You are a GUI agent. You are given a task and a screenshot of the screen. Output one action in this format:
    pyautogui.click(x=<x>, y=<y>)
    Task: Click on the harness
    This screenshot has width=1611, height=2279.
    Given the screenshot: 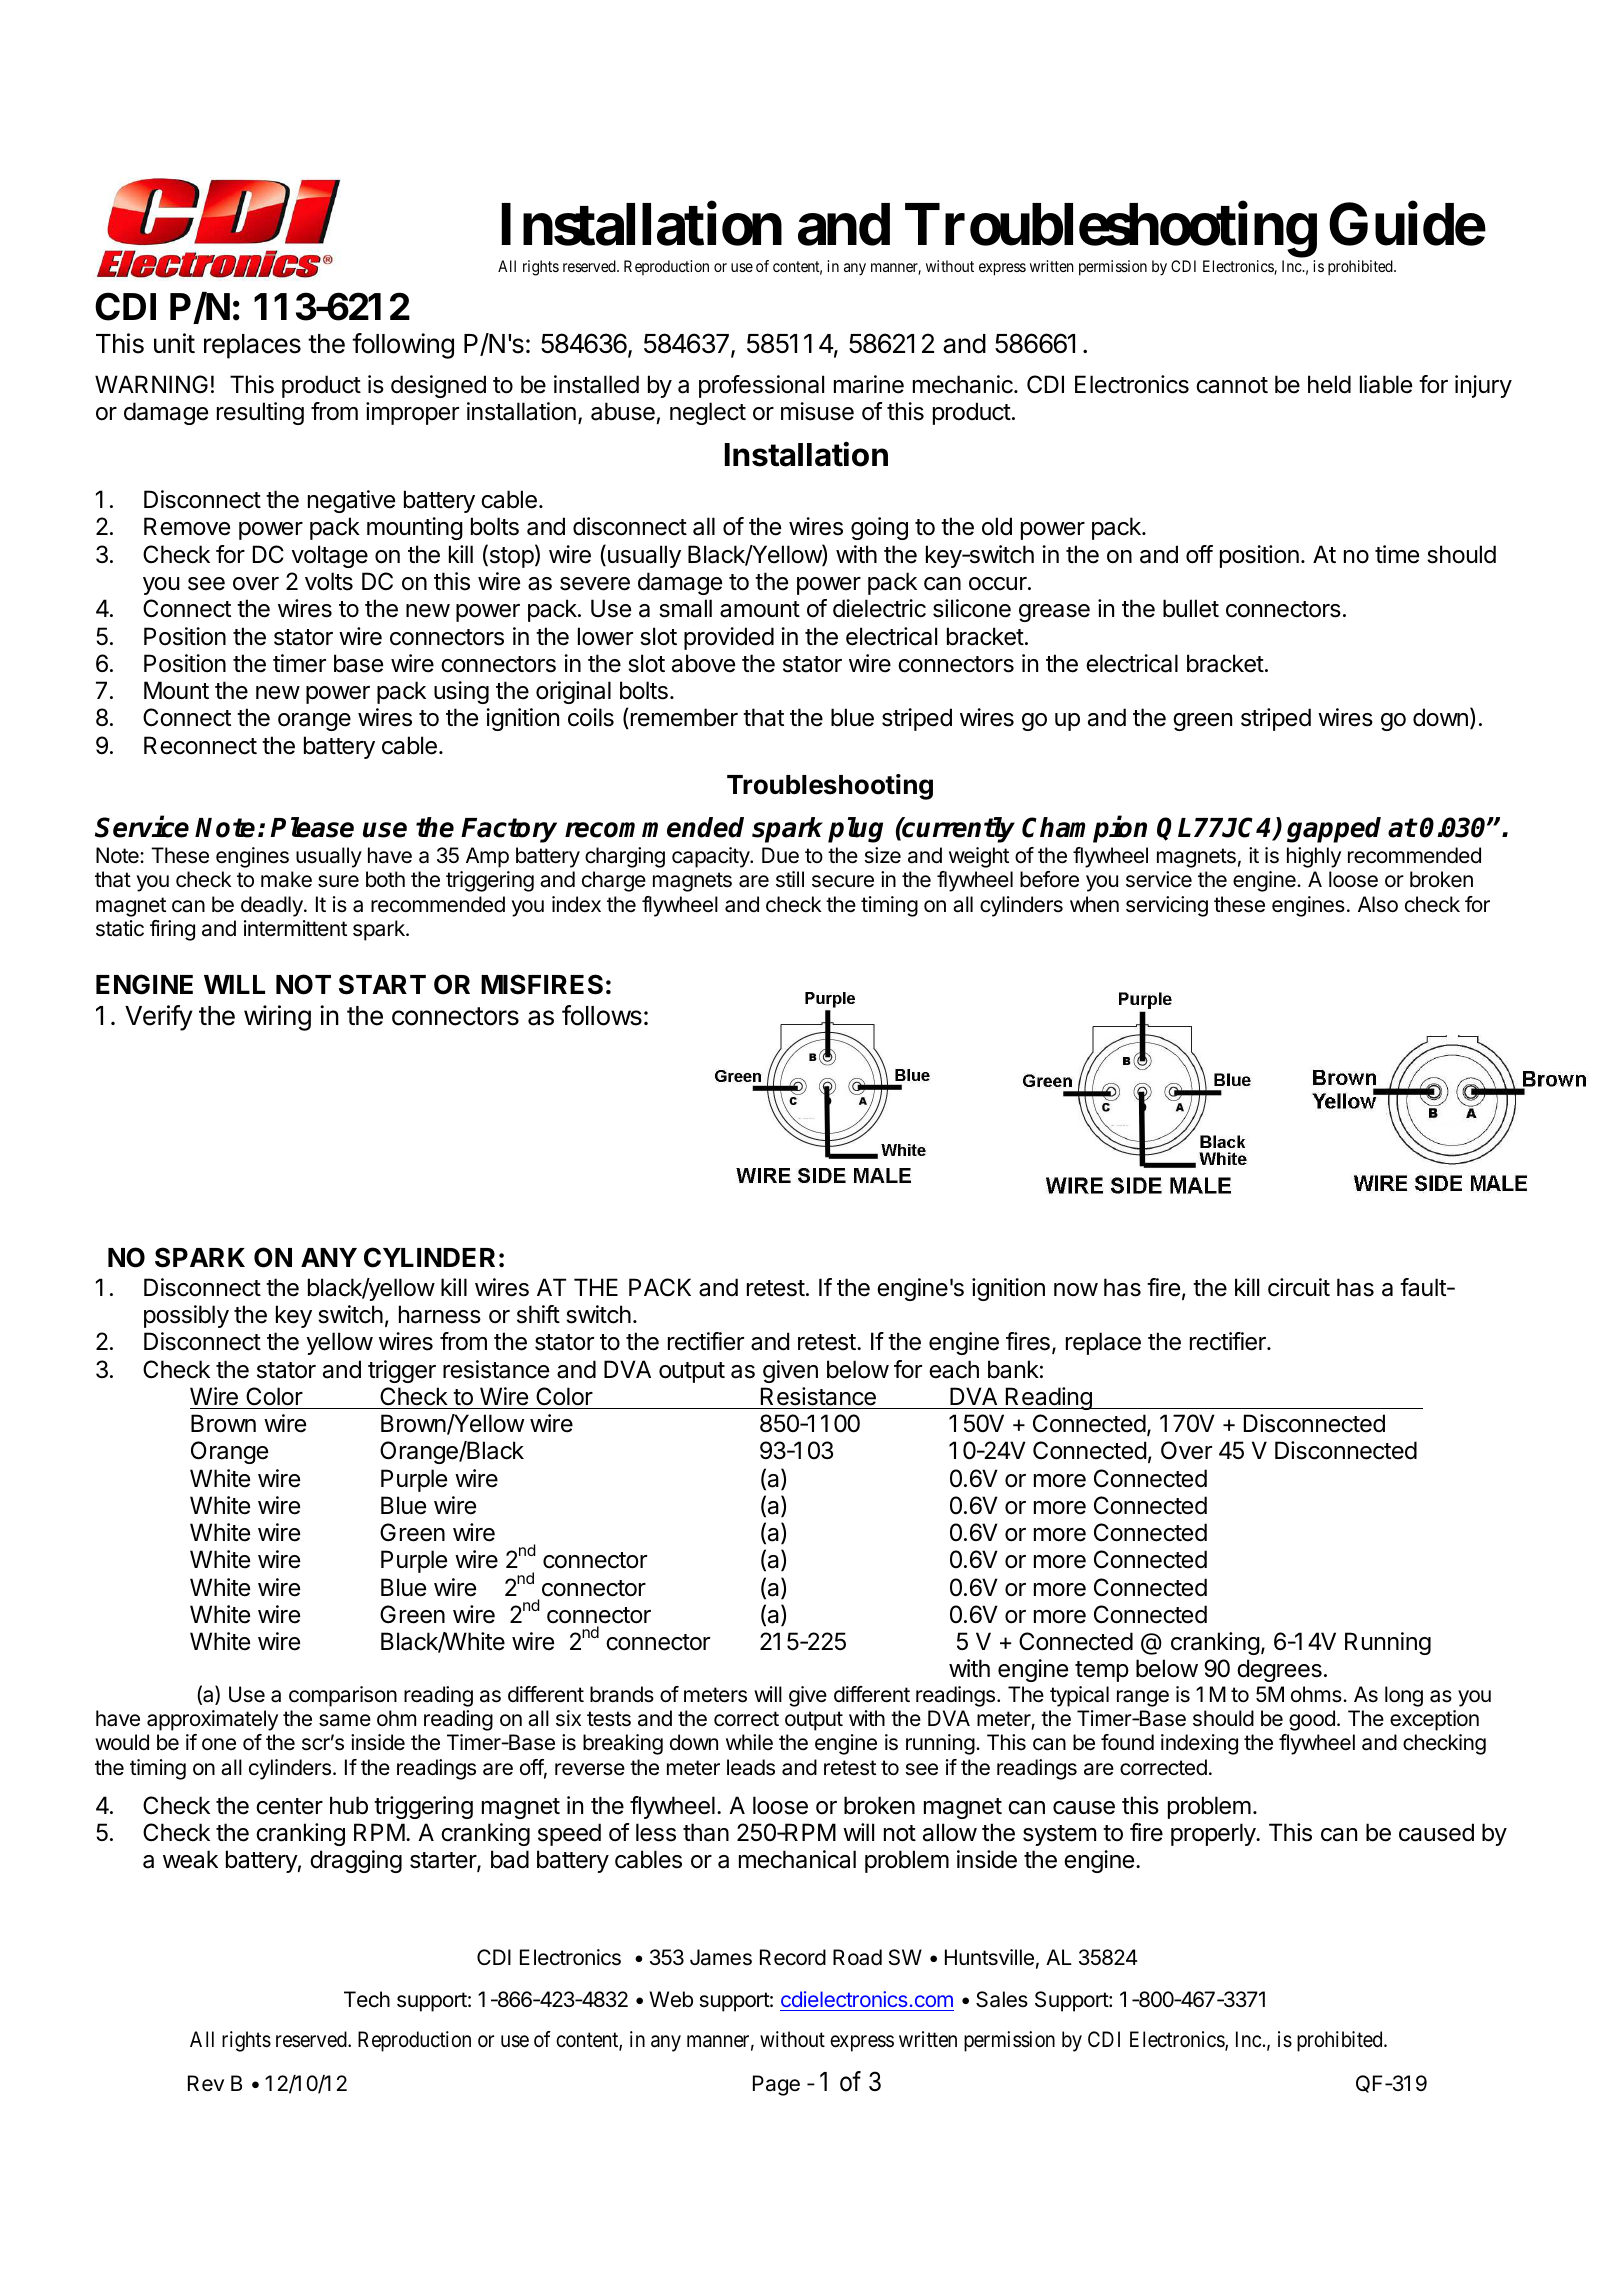 What is the action you would take?
    pyautogui.click(x=440, y=1314)
